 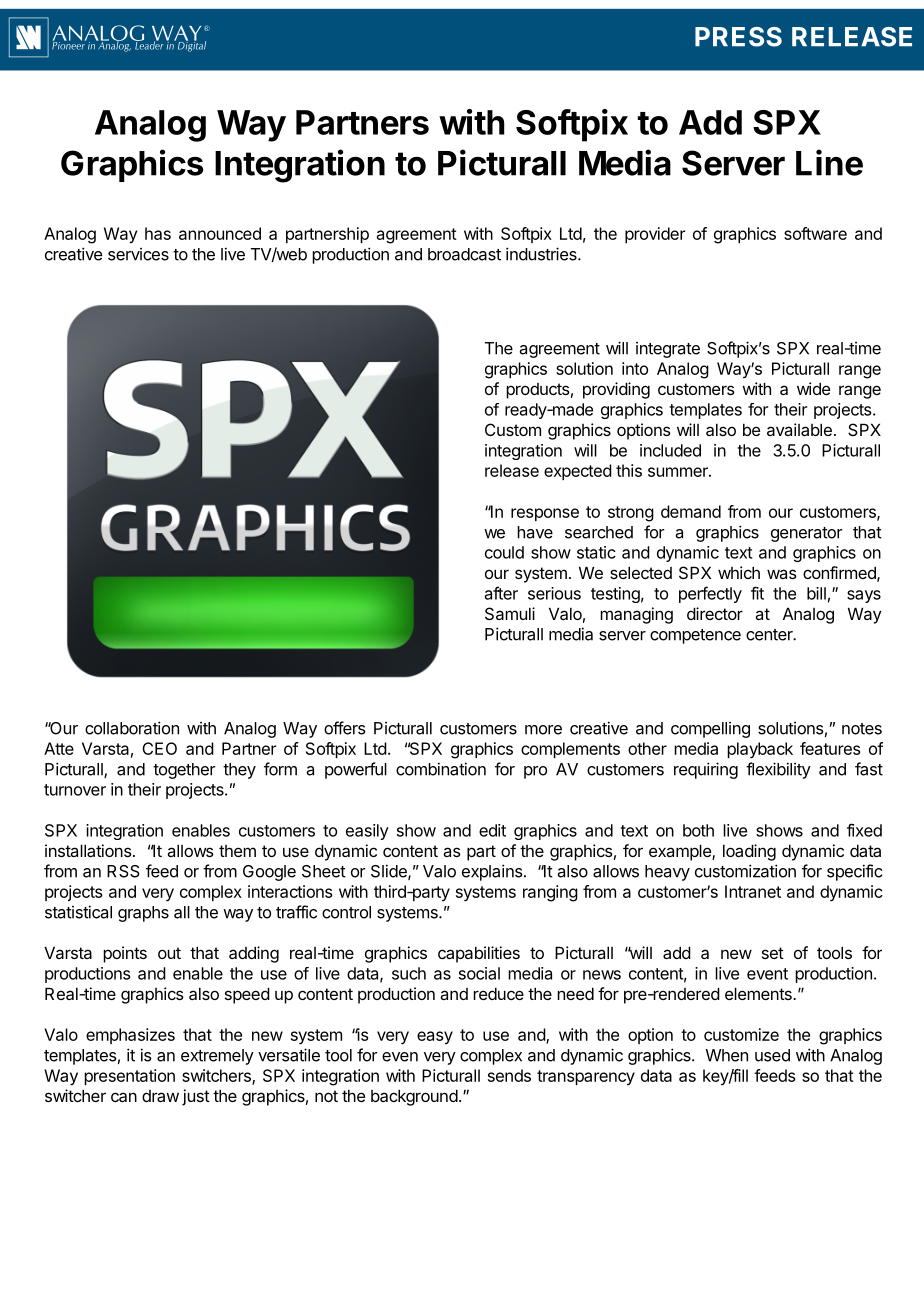 What do you see at coordinates (829, 162) in the screenshot?
I see `Line` at bounding box center [829, 162].
